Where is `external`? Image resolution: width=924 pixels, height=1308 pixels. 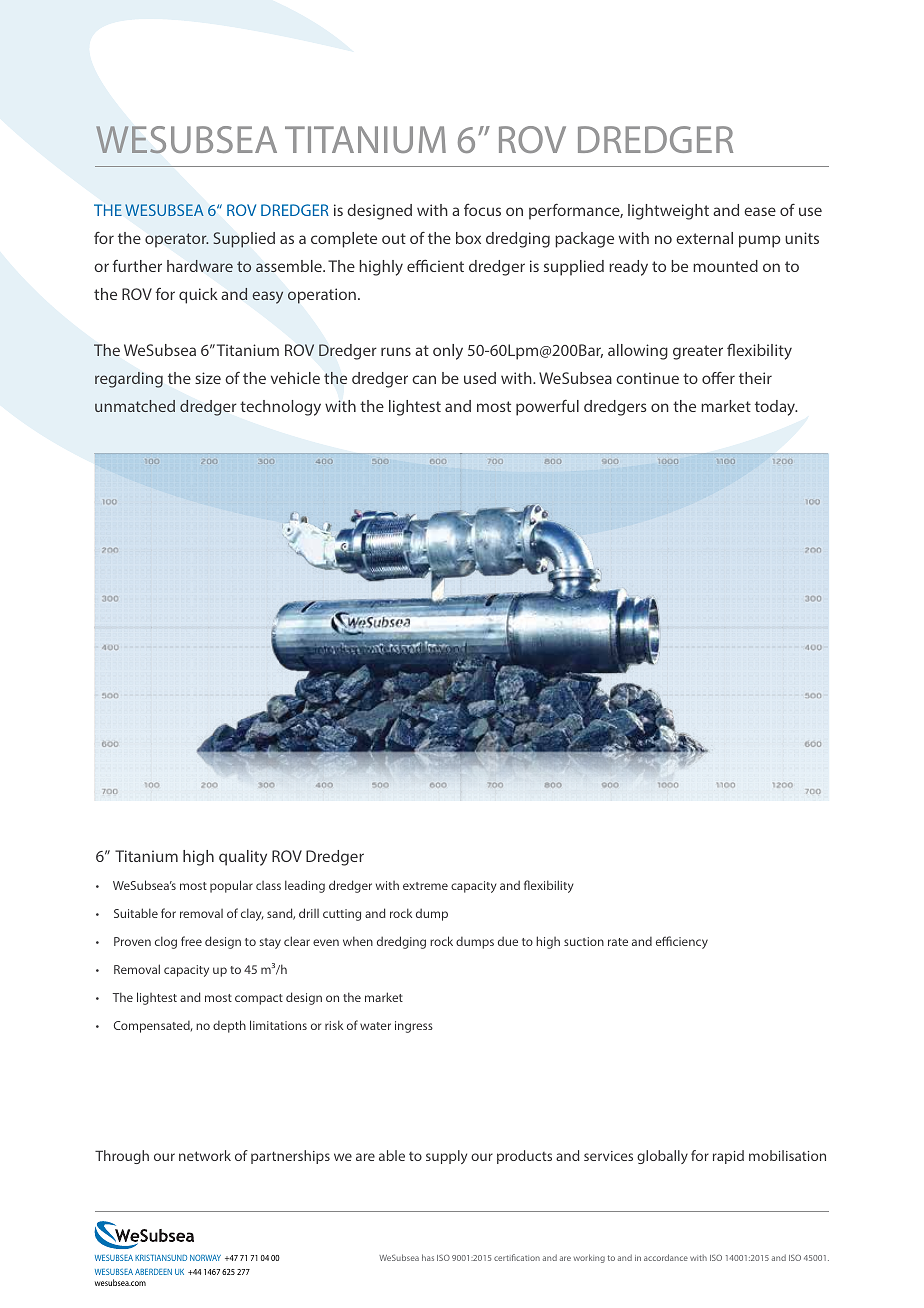 external is located at coordinates (704, 238).
